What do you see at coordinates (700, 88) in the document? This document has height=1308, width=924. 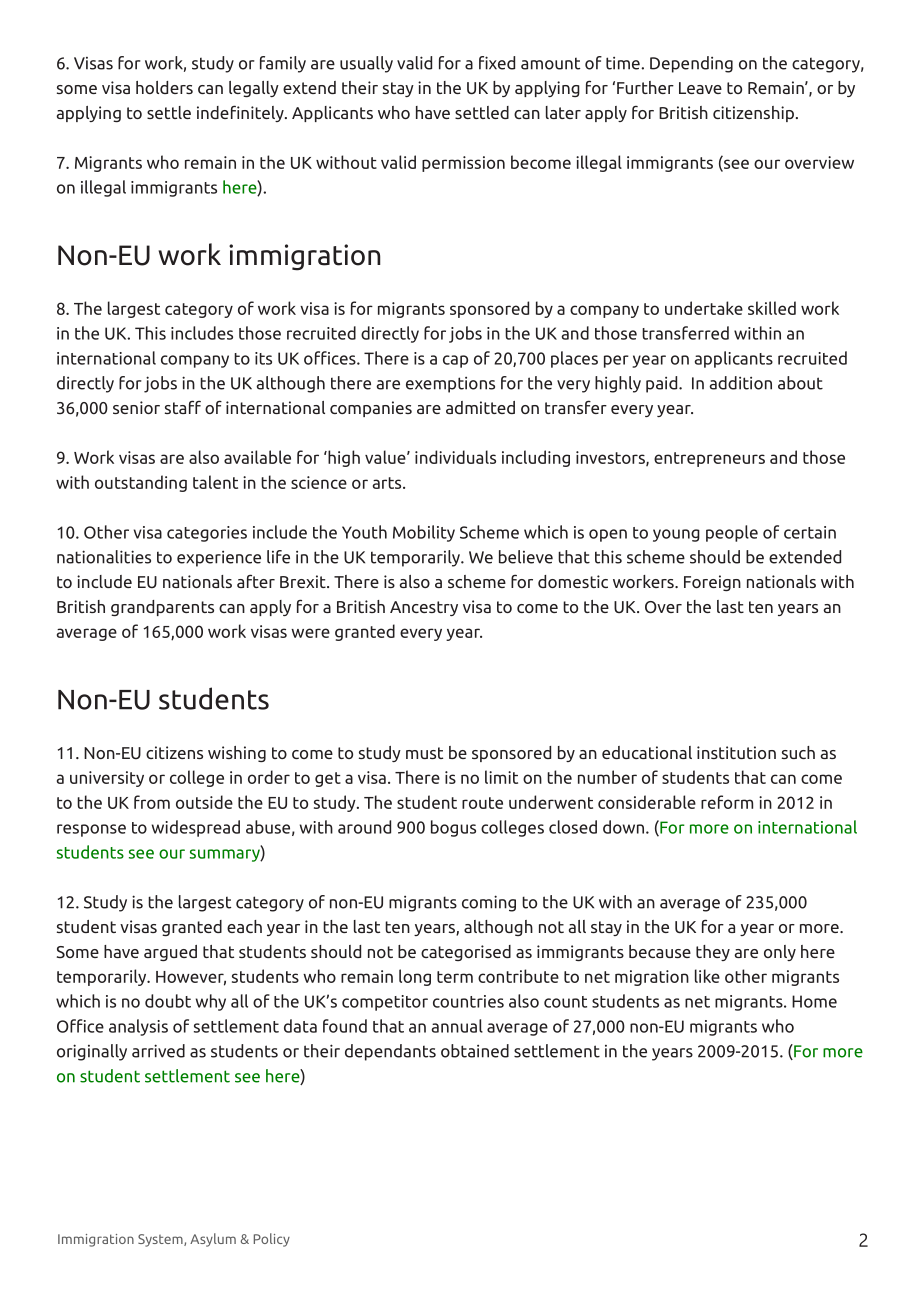 I see `Leave` at bounding box center [700, 88].
